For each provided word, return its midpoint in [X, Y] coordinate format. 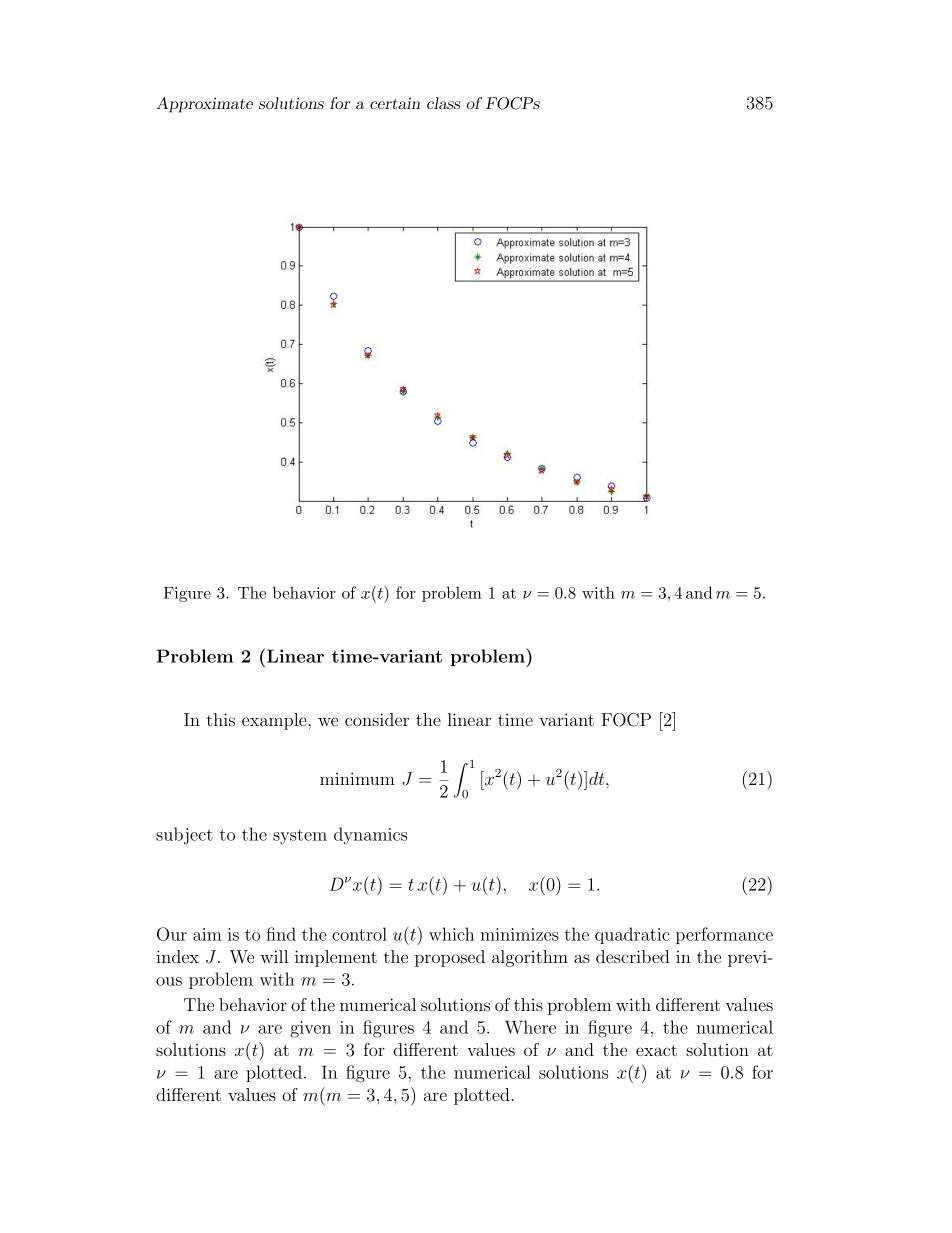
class [443, 103]
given [310, 1029]
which [451, 934]
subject [184, 836]
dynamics [370, 836]
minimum [357, 778]
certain [395, 103]
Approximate [204, 105]
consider [377, 719]
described [633, 956]
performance [724, 935]
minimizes [519, 934]
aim [207, 934]
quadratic [632, 935]
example [275, 721]
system [300, 837]
